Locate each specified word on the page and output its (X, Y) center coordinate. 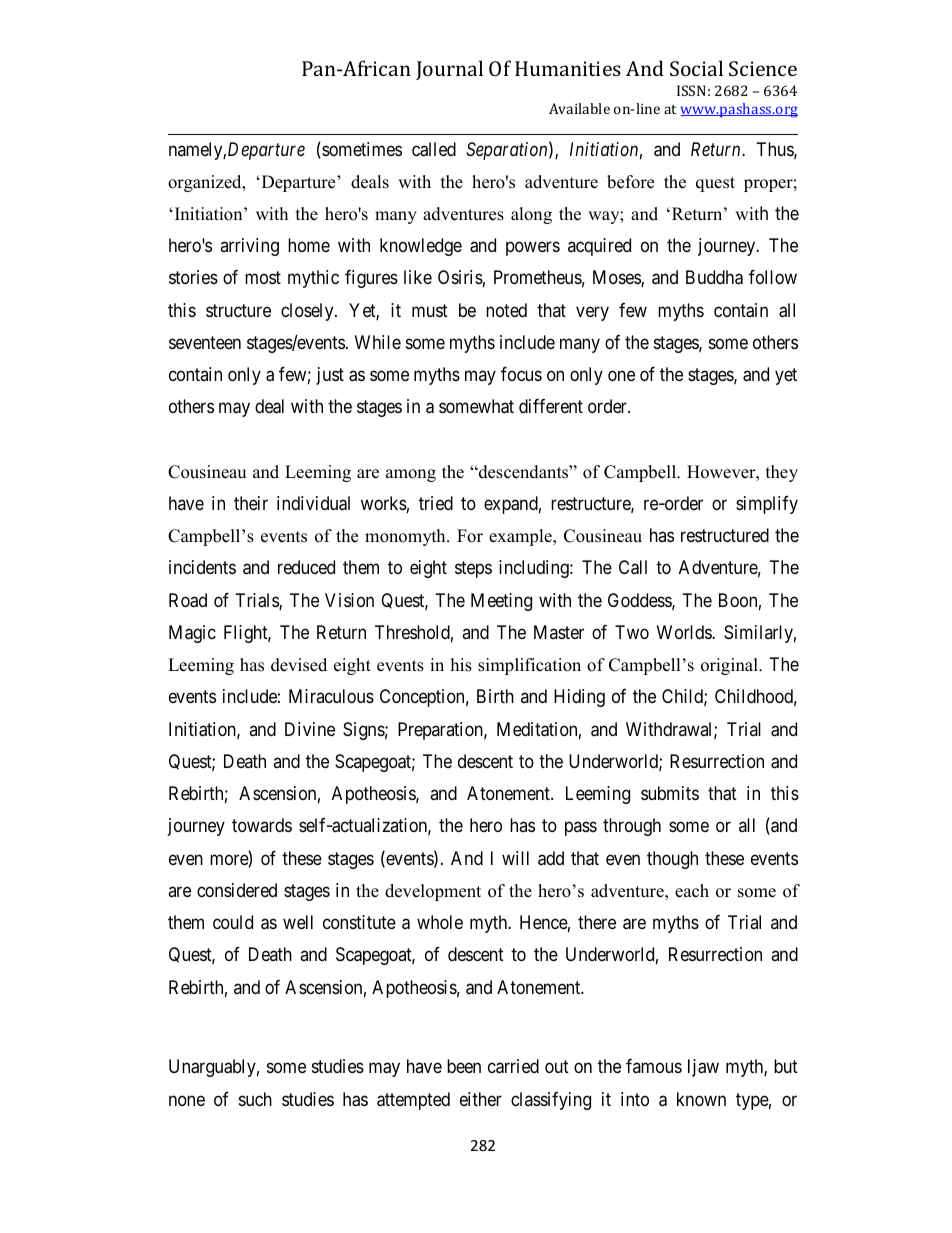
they (782, 473)
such (255, 1099)
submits (670, 793)
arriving (249, 247)
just (330, 376)
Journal (449, 70)
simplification (529, 666)
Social (696, 68)
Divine (310, 729)
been (464, 1066)
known (701, 1099)
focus (521, 374)
